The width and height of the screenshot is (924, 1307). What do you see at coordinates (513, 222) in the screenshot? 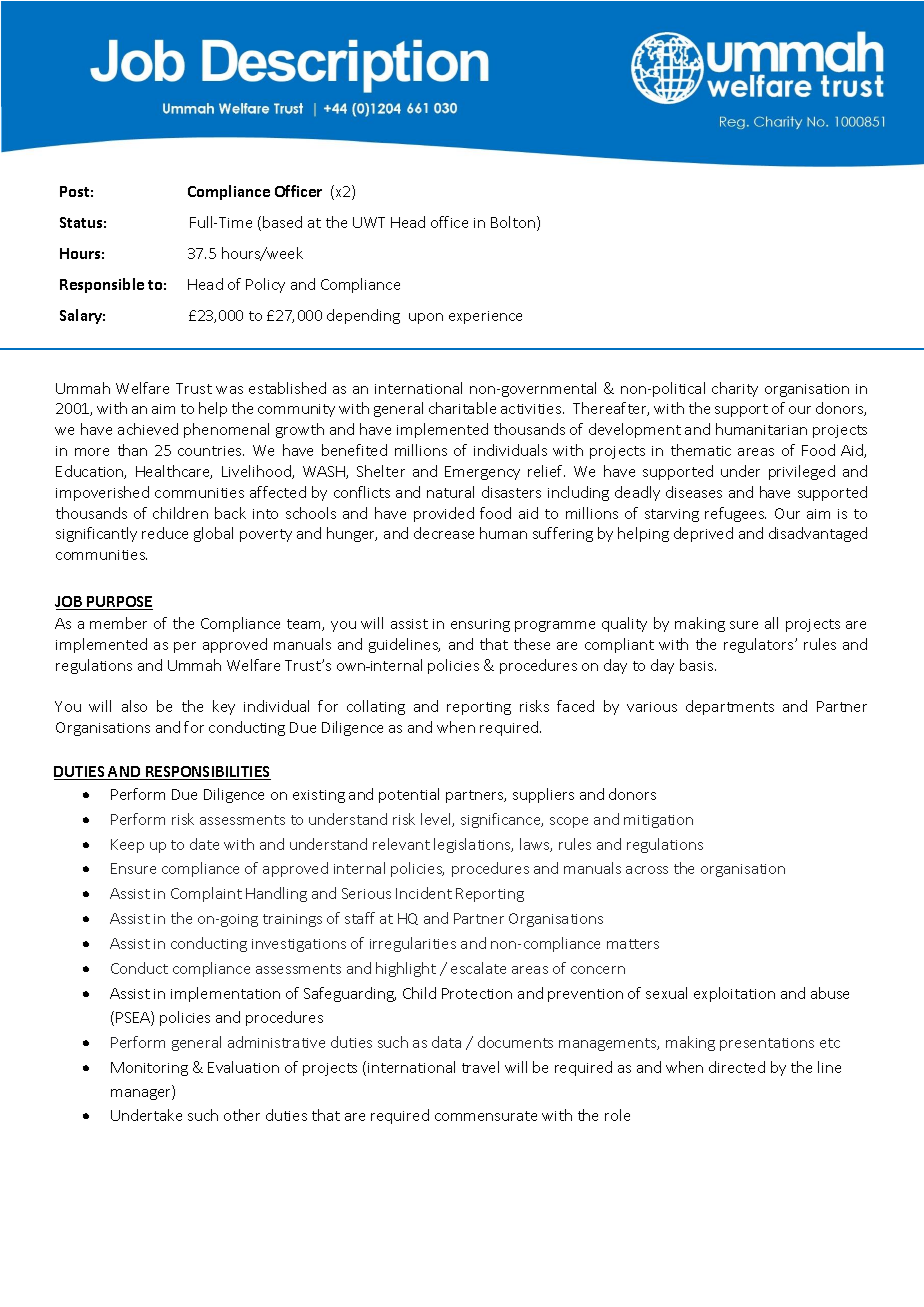
I see `Bolton` at bounding box center [513, 222].
